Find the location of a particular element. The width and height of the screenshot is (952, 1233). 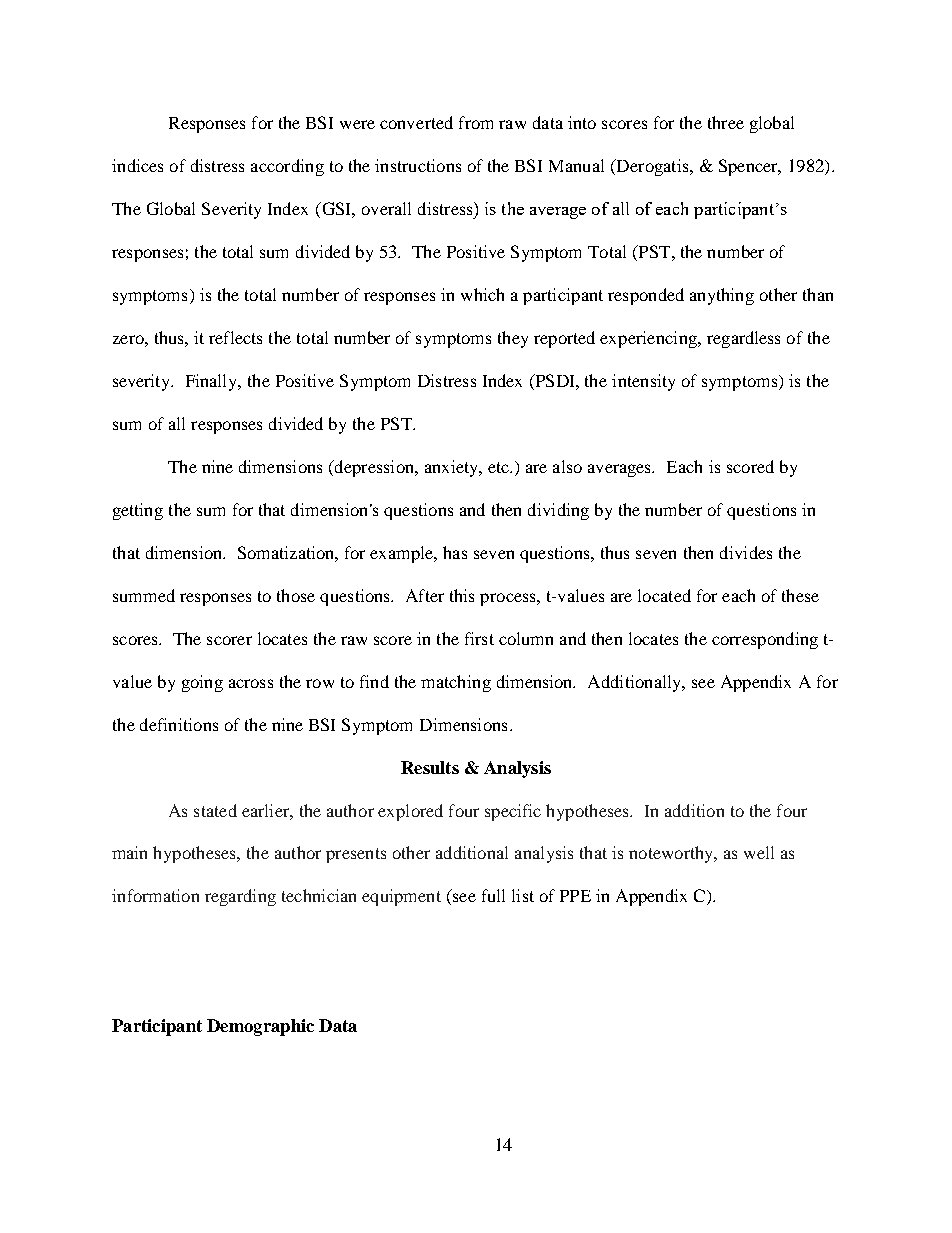

stated is located at coordinates (215, 810).
